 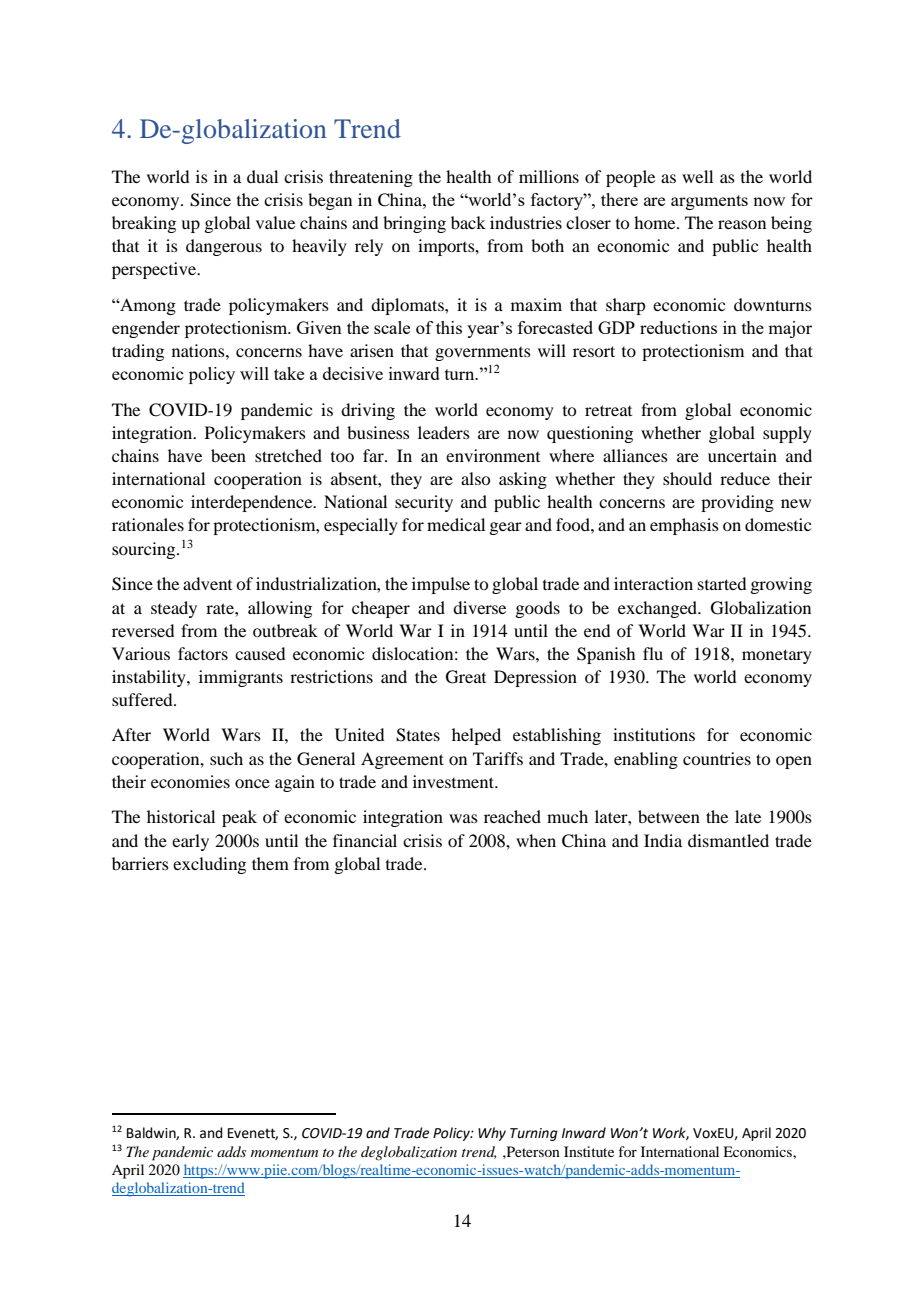 What do you see at coordinates (709, 202) in the document?
I see `arguments` at bounding box center [709, 202].
